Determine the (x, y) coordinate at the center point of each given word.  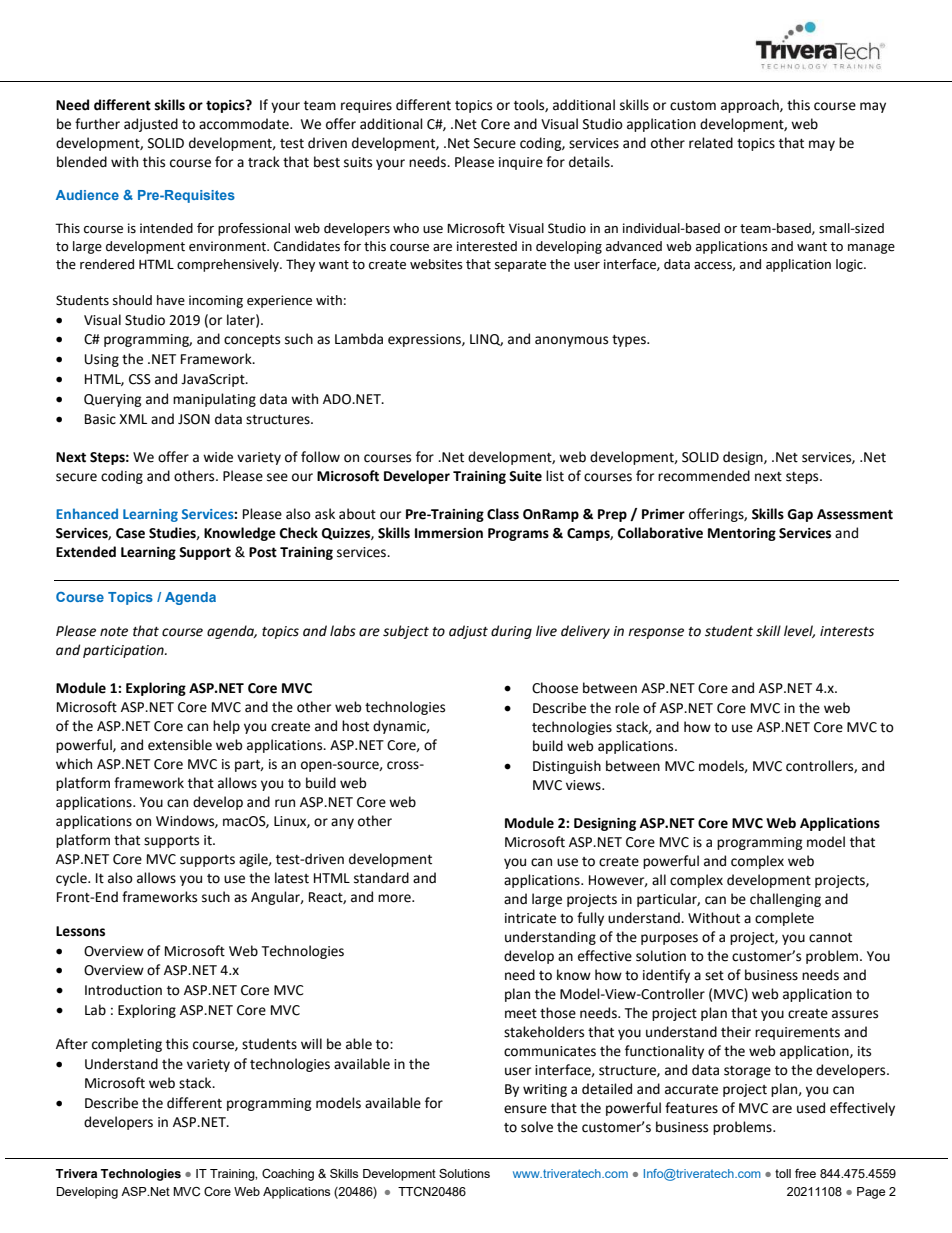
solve (537, 1127)
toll (783, 1173)
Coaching (288, 1175)
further (97, 124)
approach (751, 106)
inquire (521, 163)
